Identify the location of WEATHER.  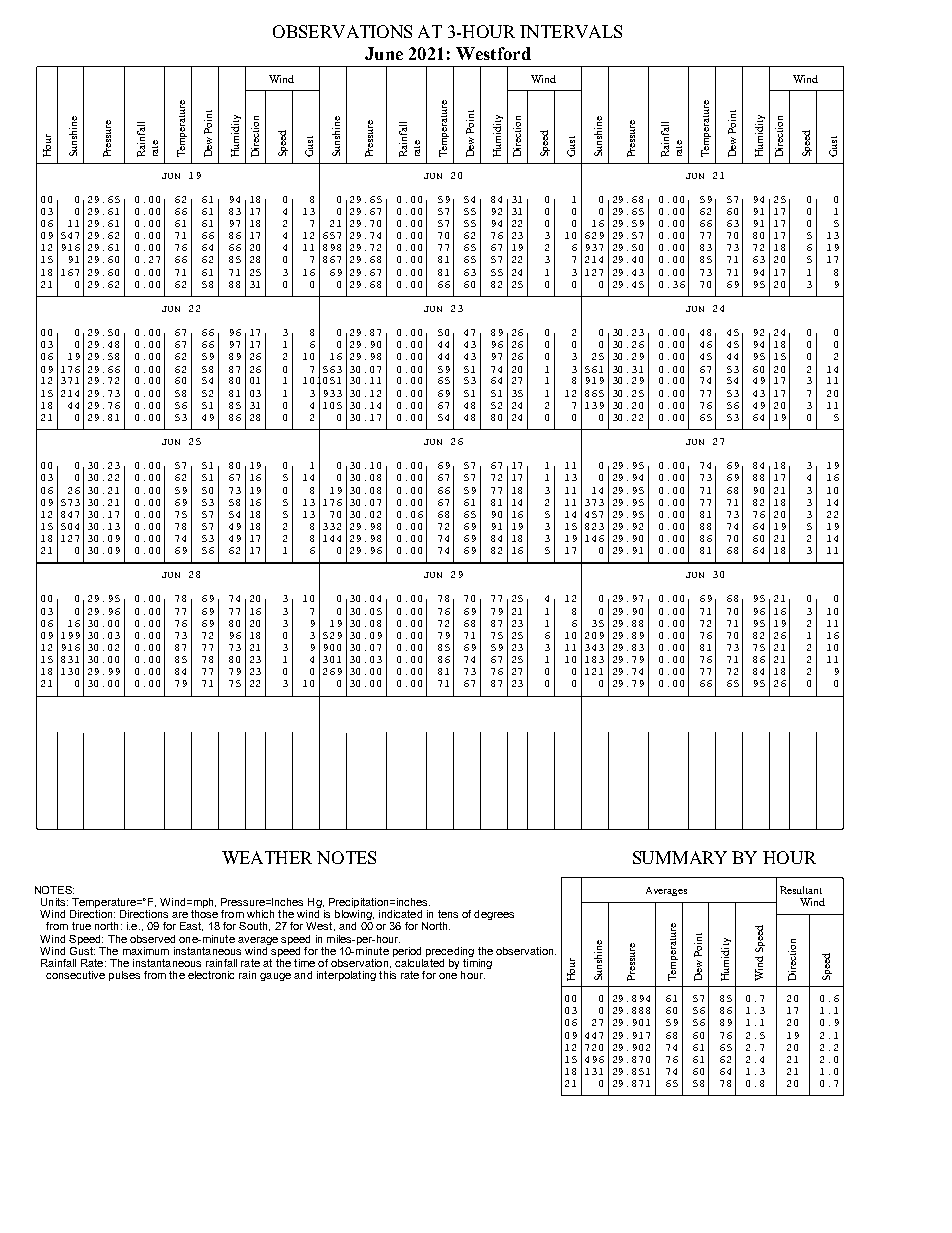
(267, 857).
